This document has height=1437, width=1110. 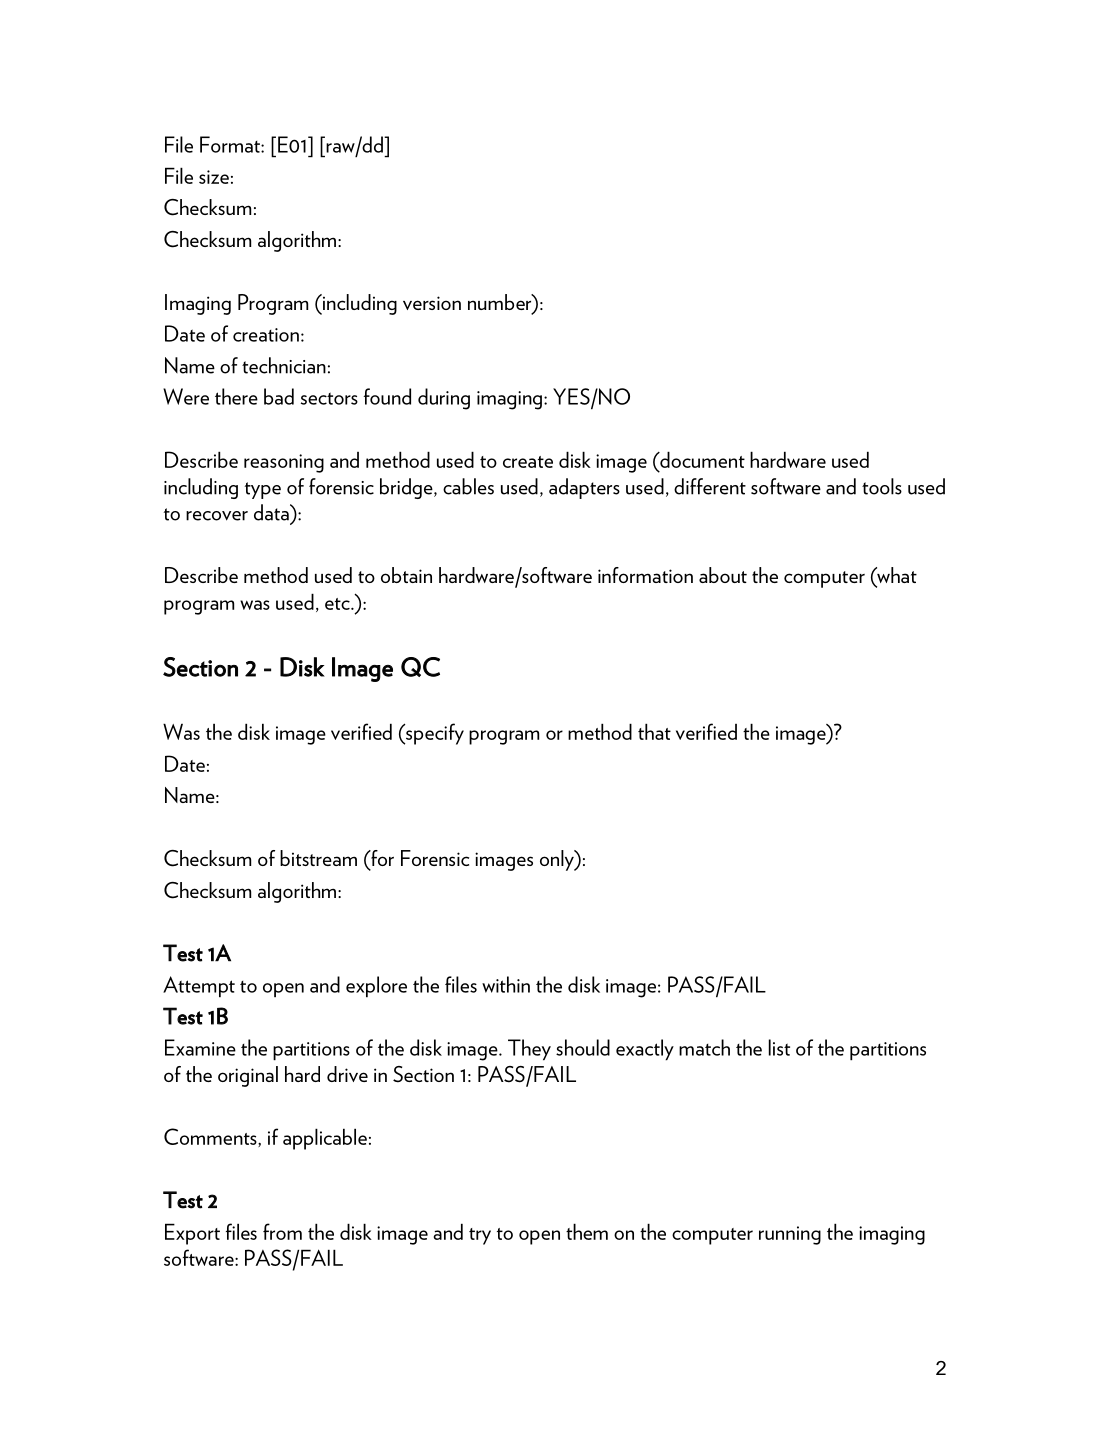 What do you see at coordinates (701, 459) in the document?
I see `document` at bounding box center [701, 459].
